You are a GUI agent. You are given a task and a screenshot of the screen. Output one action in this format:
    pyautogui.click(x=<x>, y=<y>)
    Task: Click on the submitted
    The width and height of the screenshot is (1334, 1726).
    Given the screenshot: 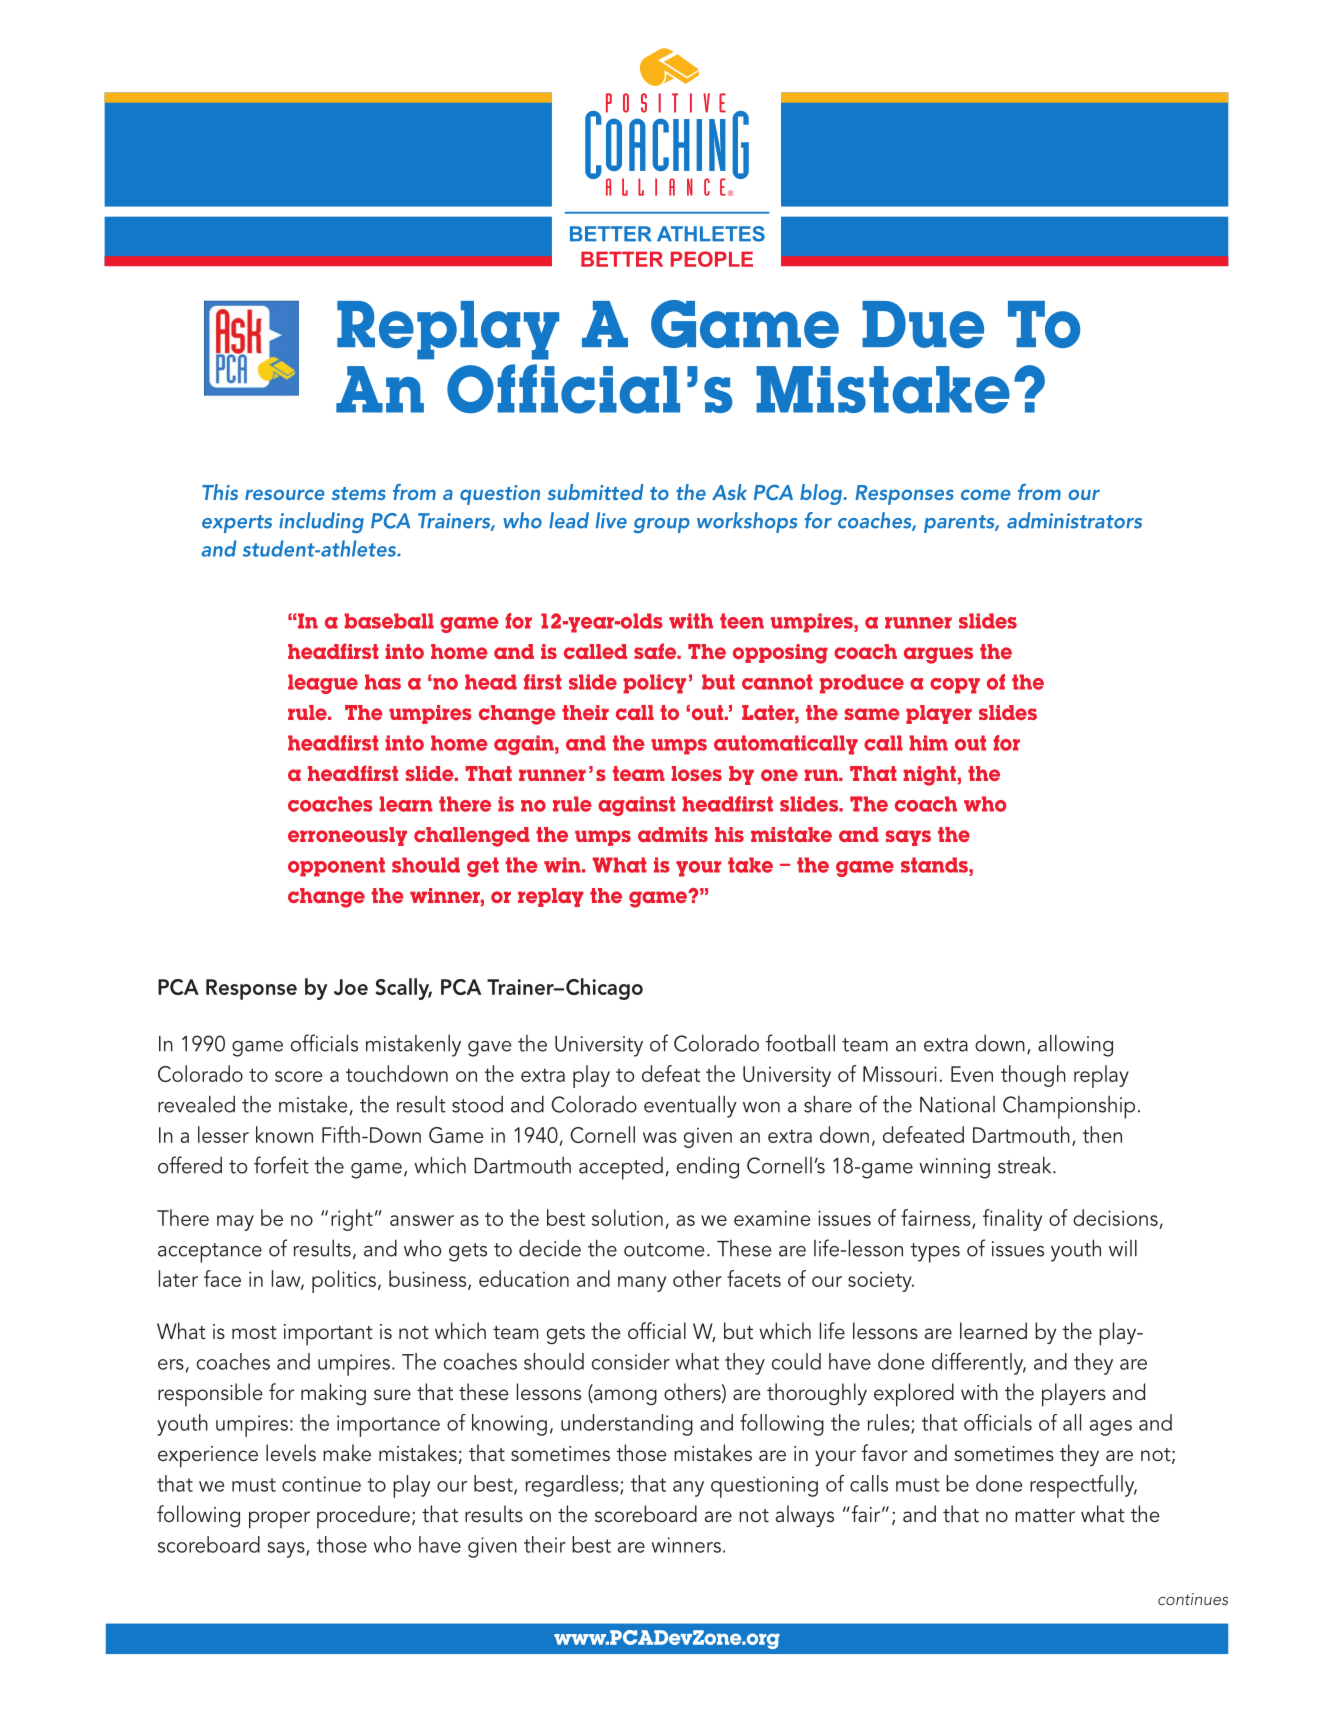 What is the action you would take?
    pyautogui.click(x=596, y=492)
